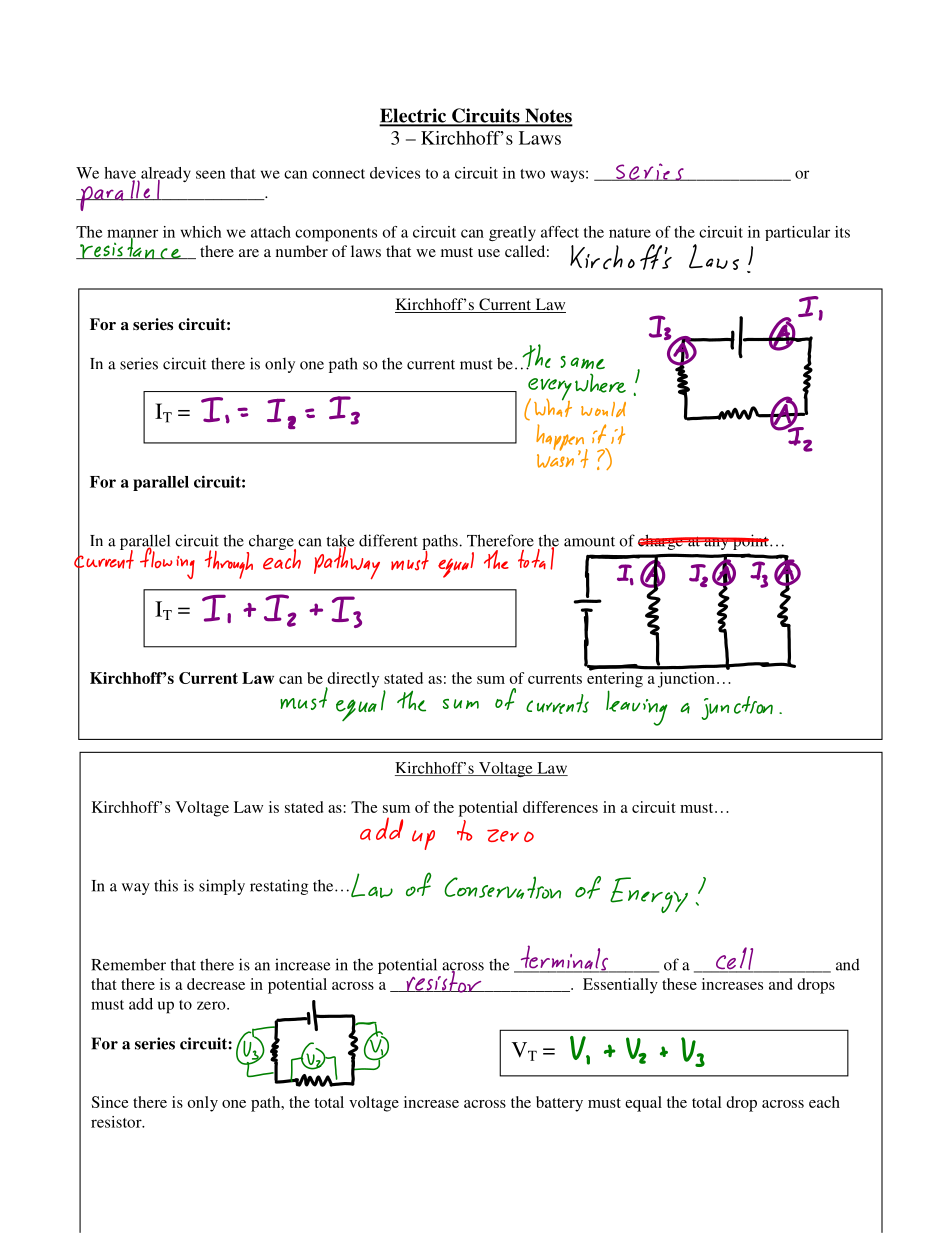 This screenshot has width=952, height=1233. Describe the element at coordinates (686, 680) in the screenshot. I see `junction` at that location.
